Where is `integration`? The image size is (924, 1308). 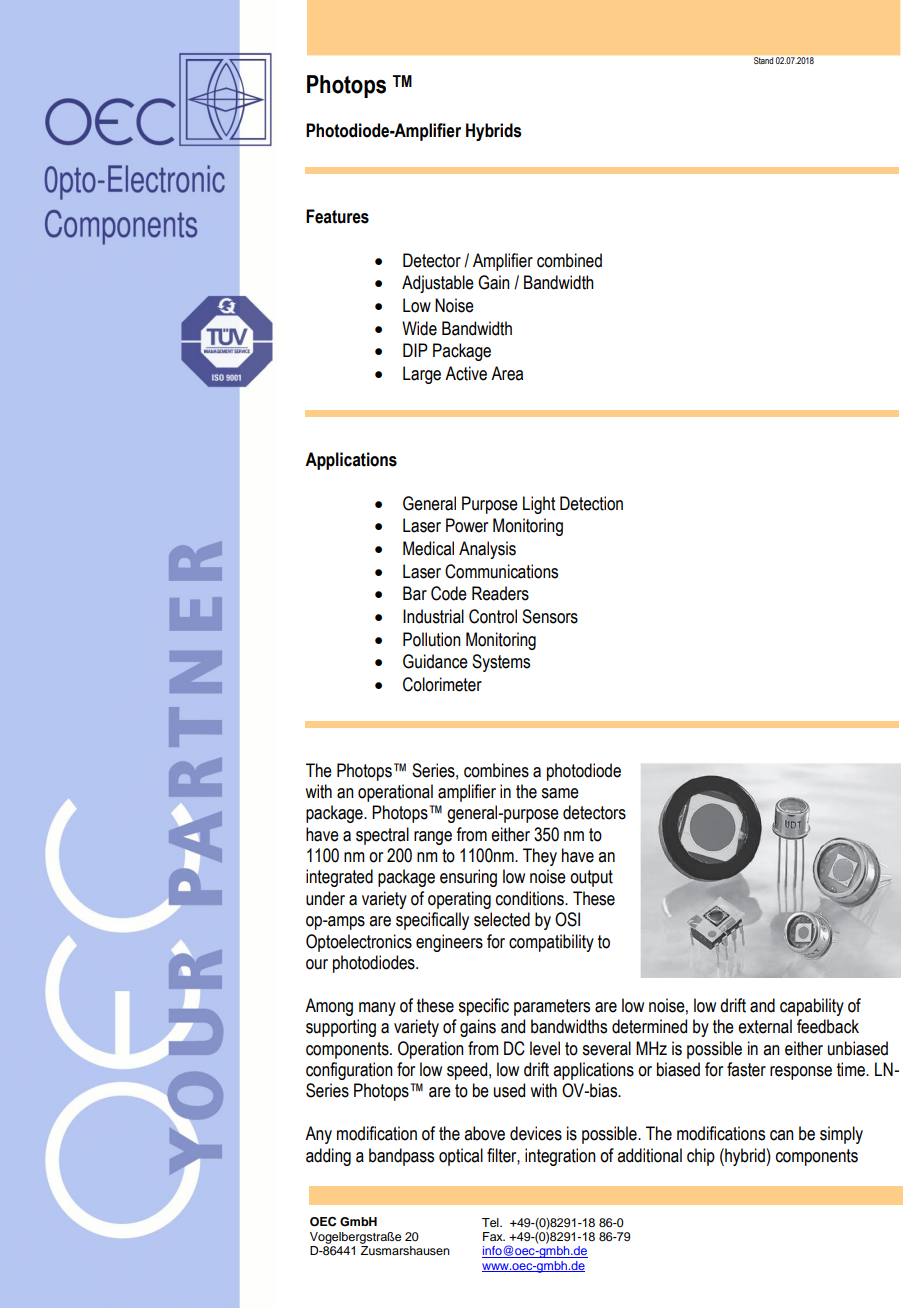 integration is located at coordinates (560, 1157).
